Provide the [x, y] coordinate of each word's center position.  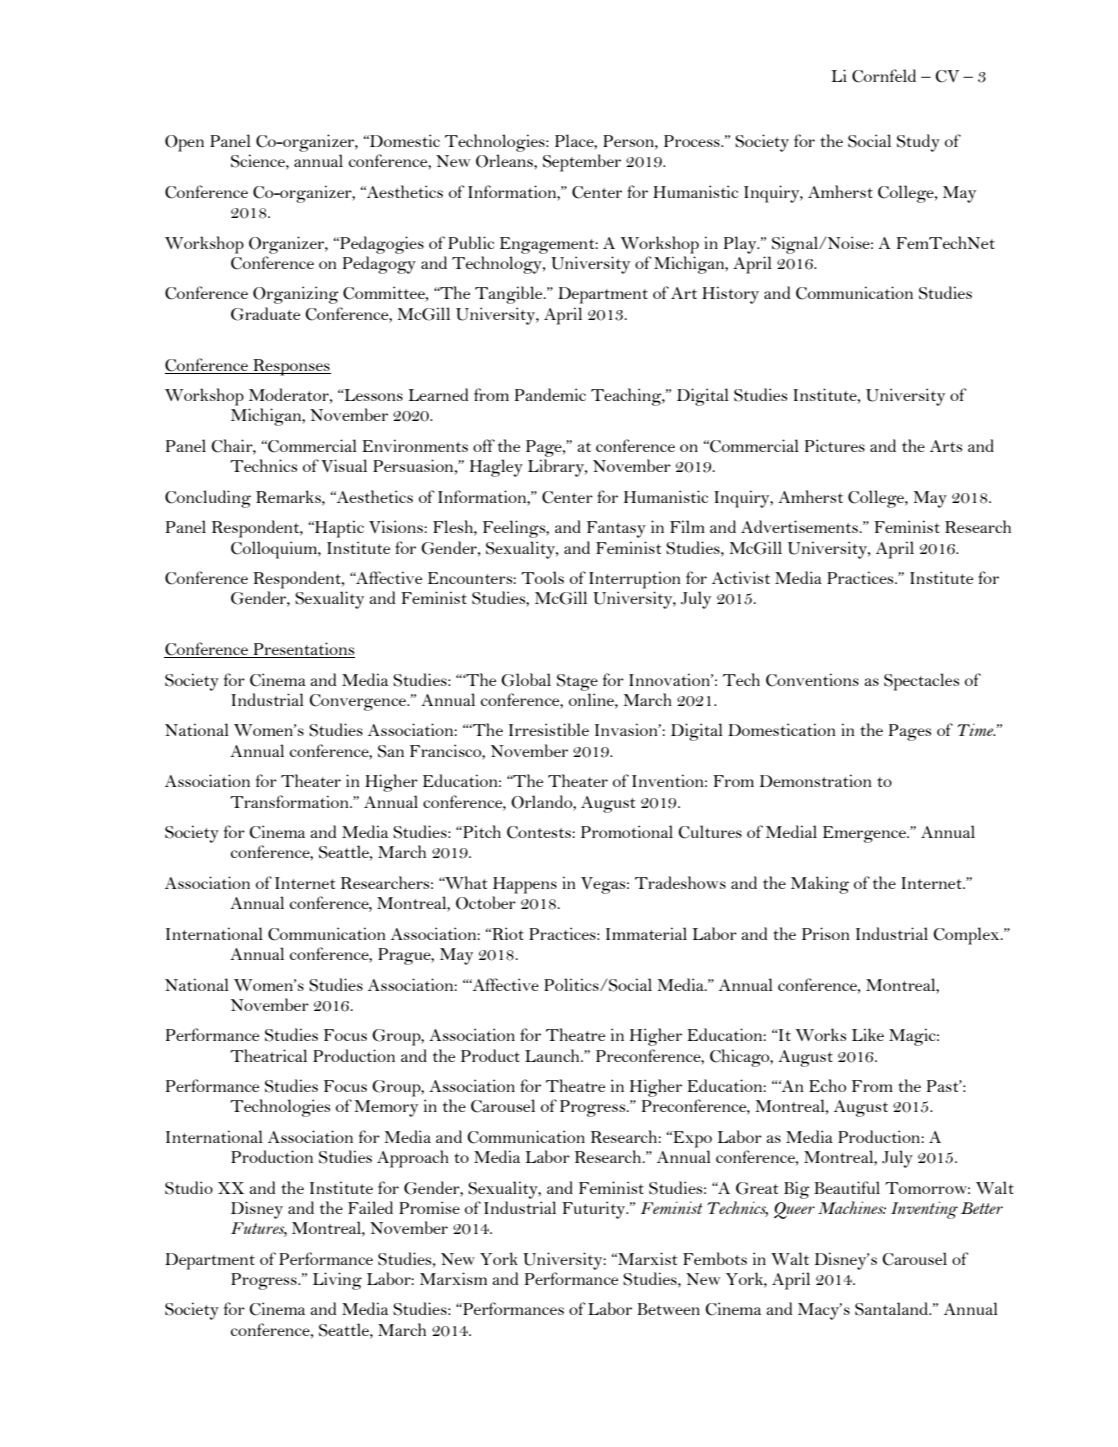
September [582, 163]
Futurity [595, 1210]
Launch [553, 1055]
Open [184, 143]
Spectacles [921, 682]
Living [337, 1281]
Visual [344, 465]
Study [918, 143]
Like [868, 1034]
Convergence [358, 702]
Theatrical [268, 1055]
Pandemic [550, 394]
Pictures [835, 445]
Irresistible [549, 729]
